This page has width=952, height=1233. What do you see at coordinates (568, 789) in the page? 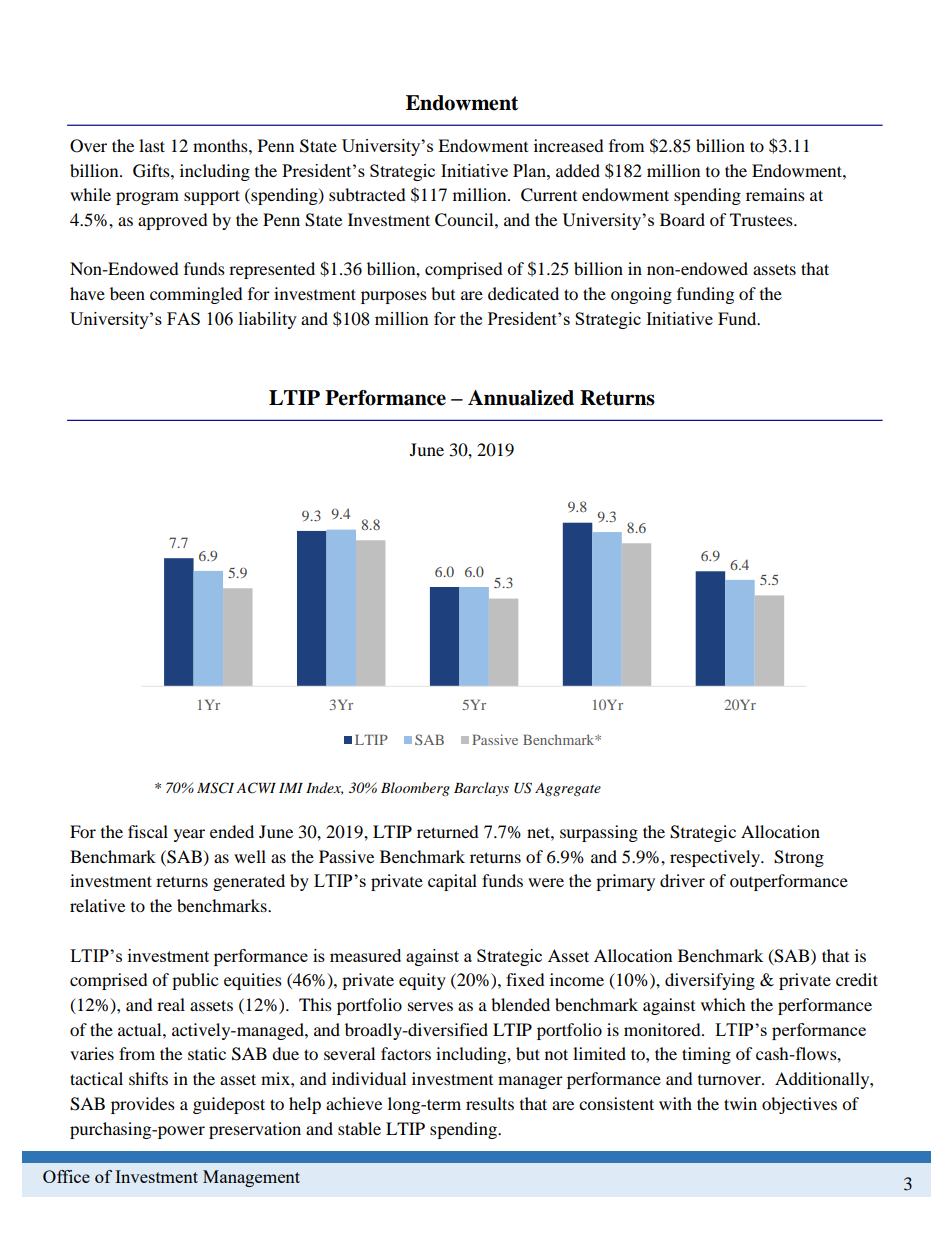
I see `Aggregate` at bounding box center [568, 789].
